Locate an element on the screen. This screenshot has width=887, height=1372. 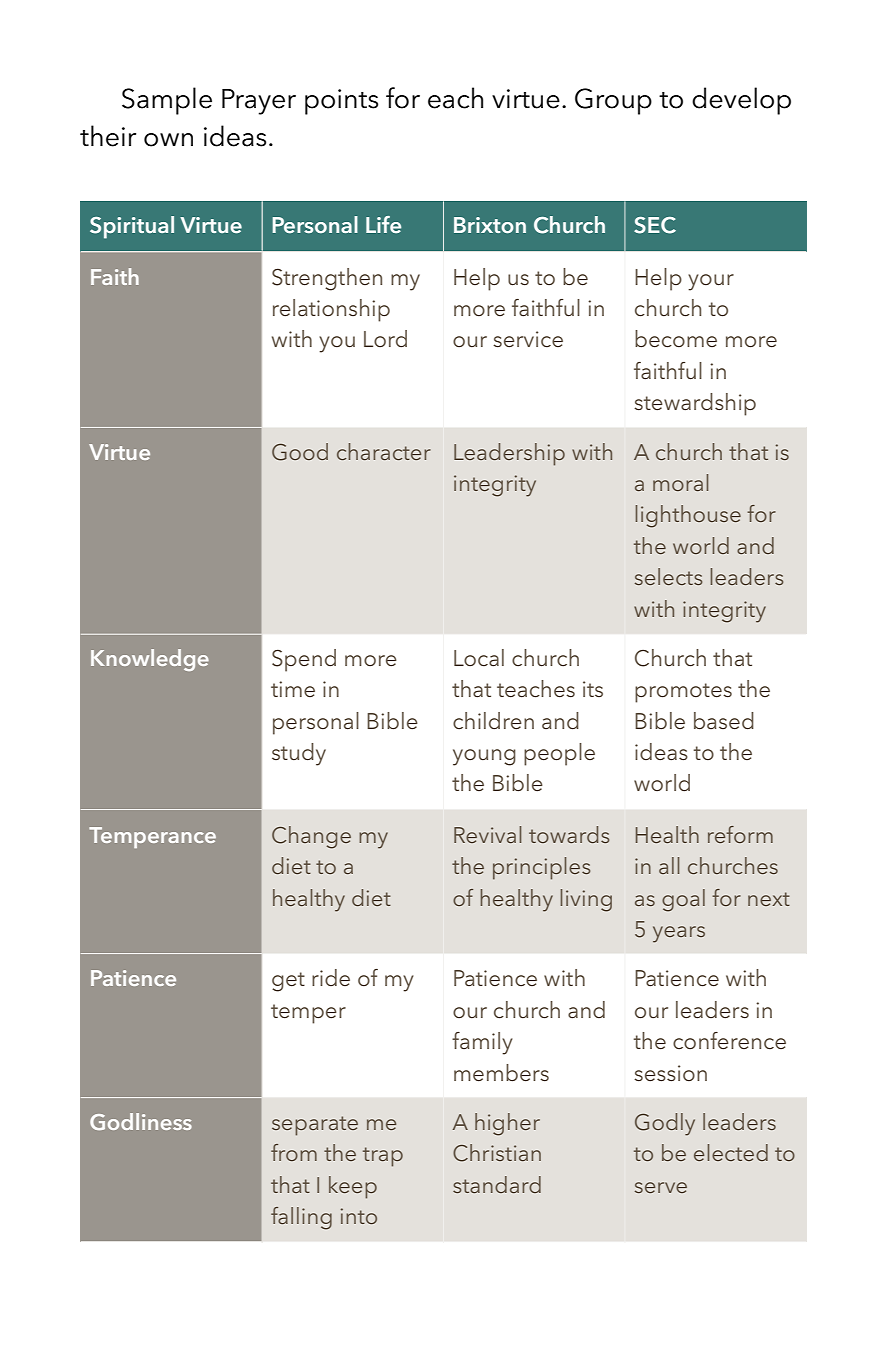
character is located at coordinates (384, 451).
